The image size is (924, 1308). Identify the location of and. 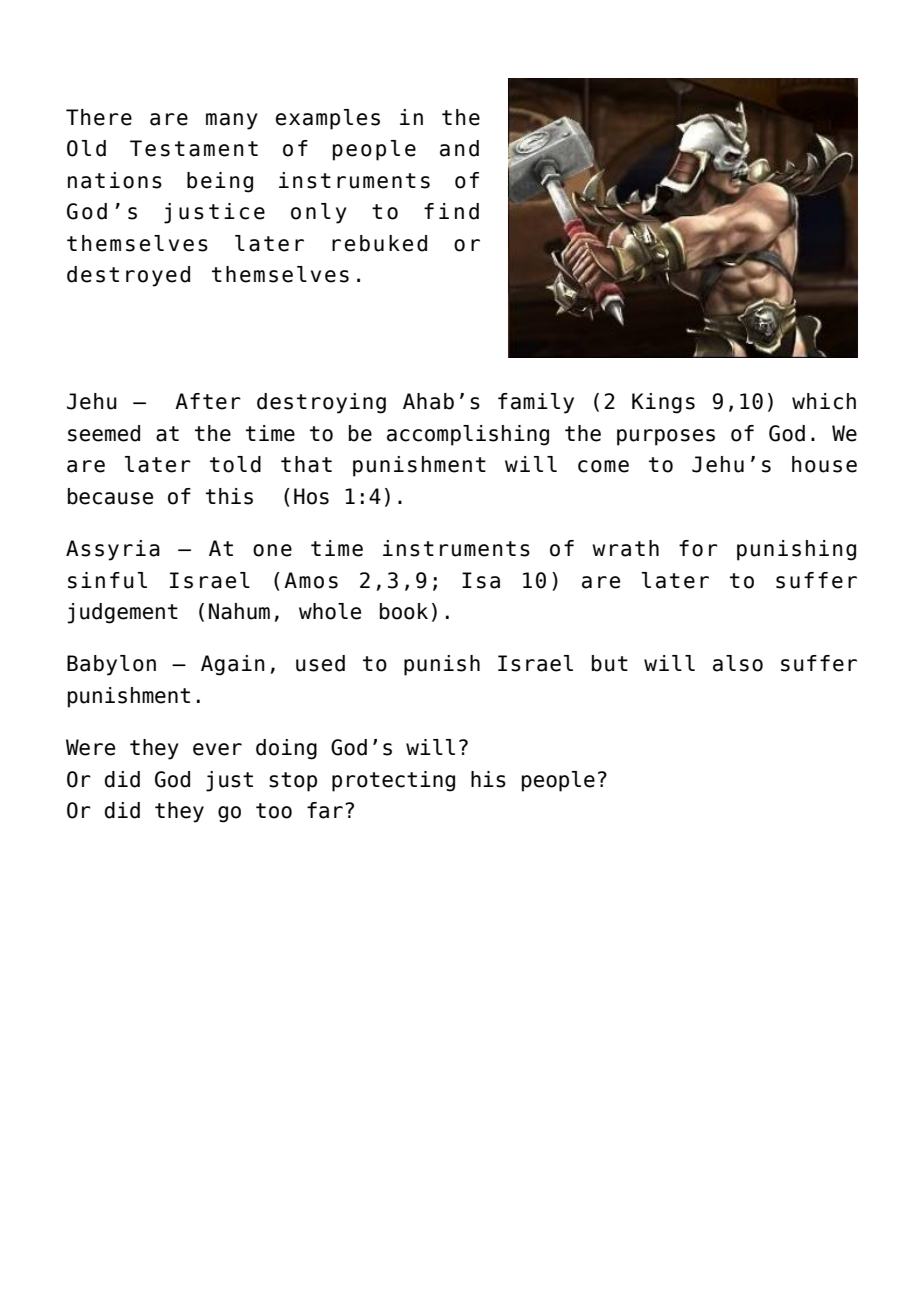
(459, 148).
